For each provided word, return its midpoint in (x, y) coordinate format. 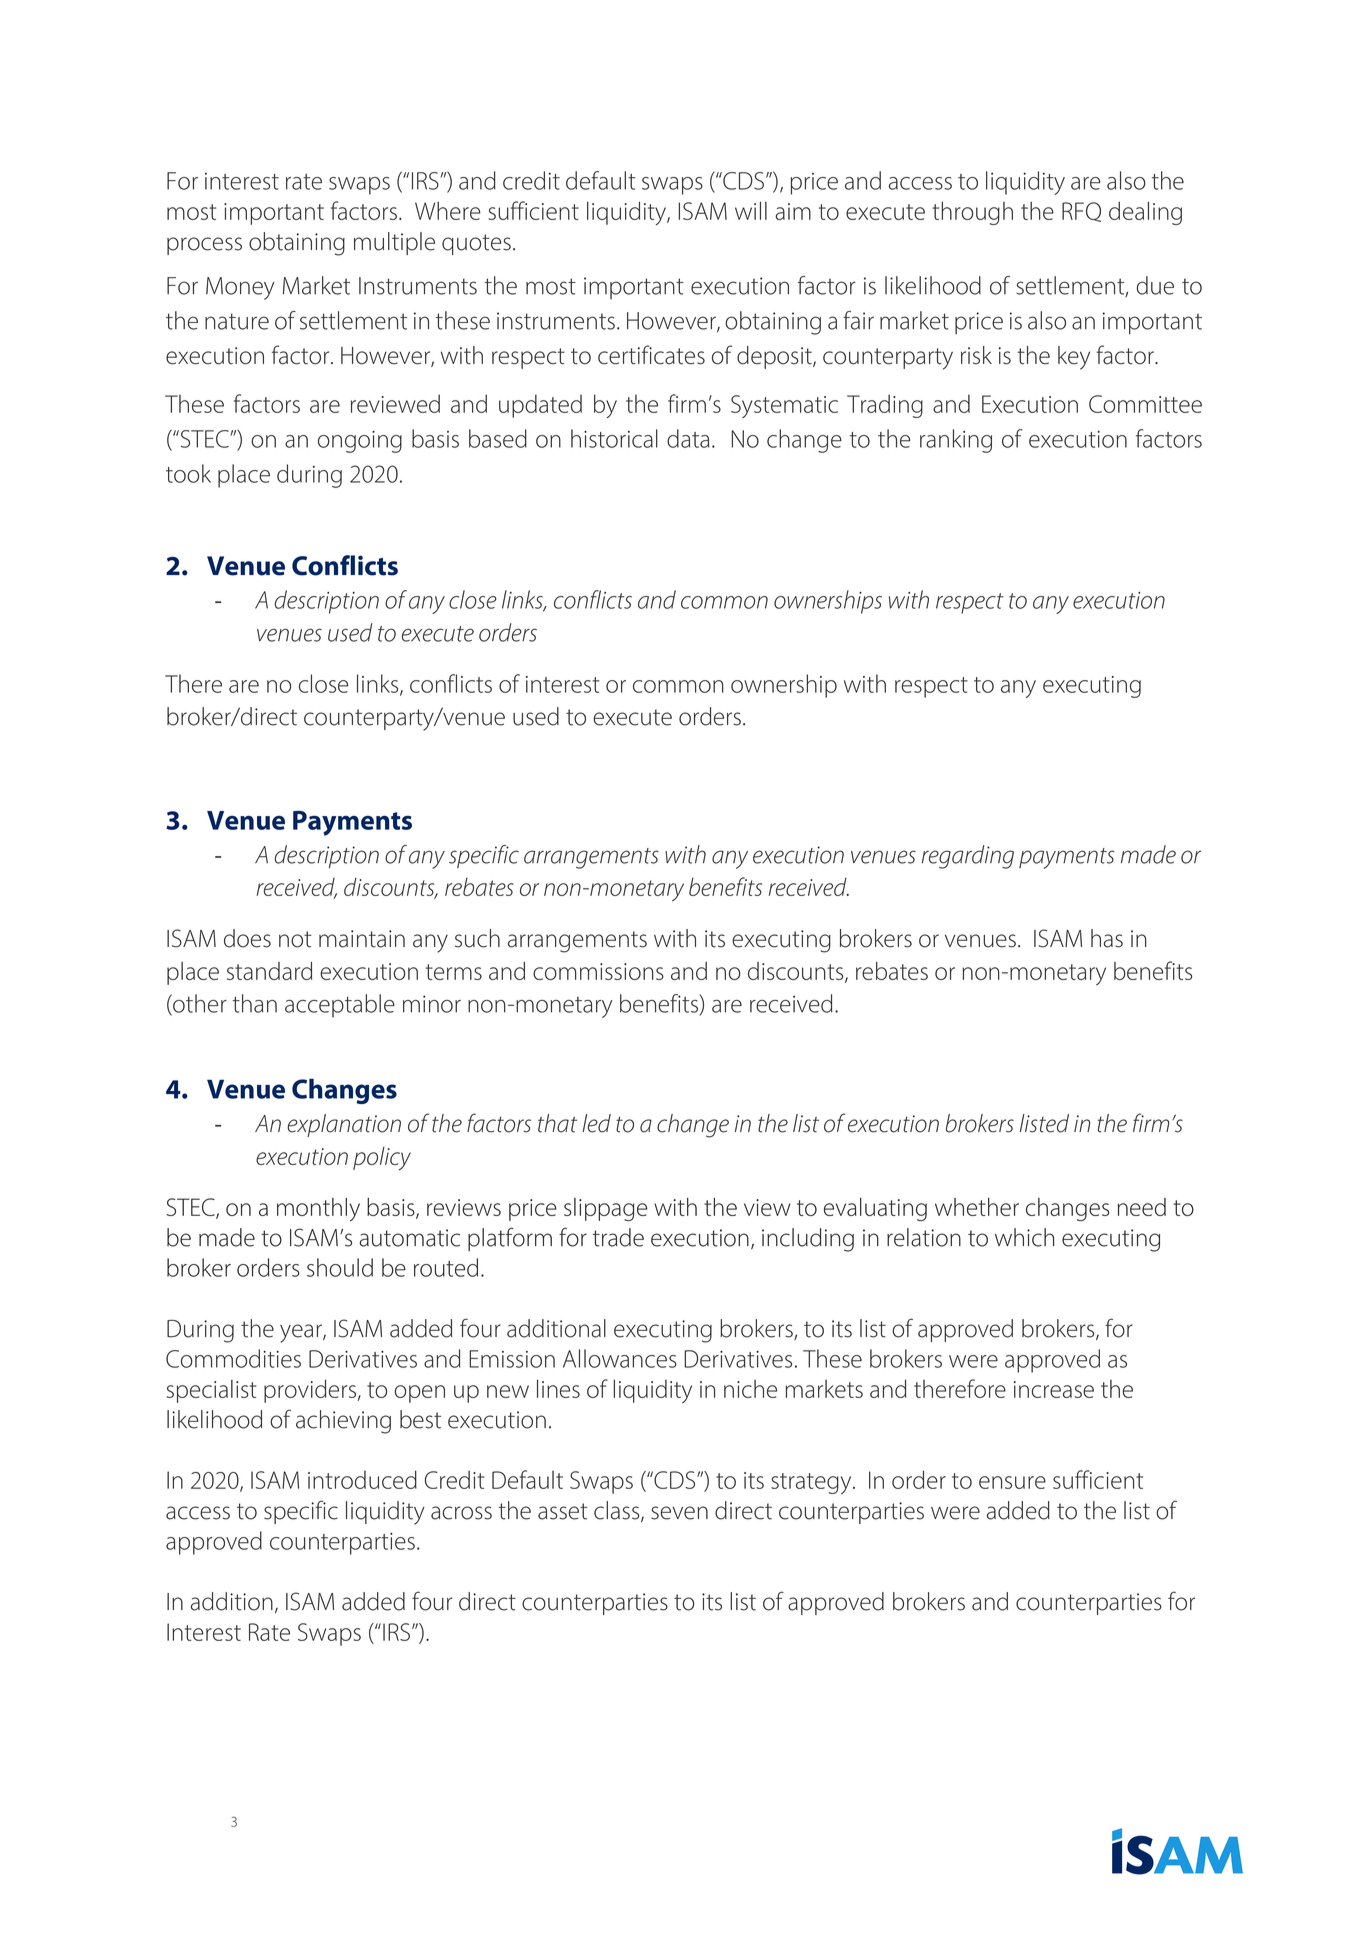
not (295, 939)
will (751, 210)
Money (240, 288)
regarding (968, 857)
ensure (1012, 1482)
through (972, 213)
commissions (598, 971)
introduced (362, 1479)
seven (679, 1513)
